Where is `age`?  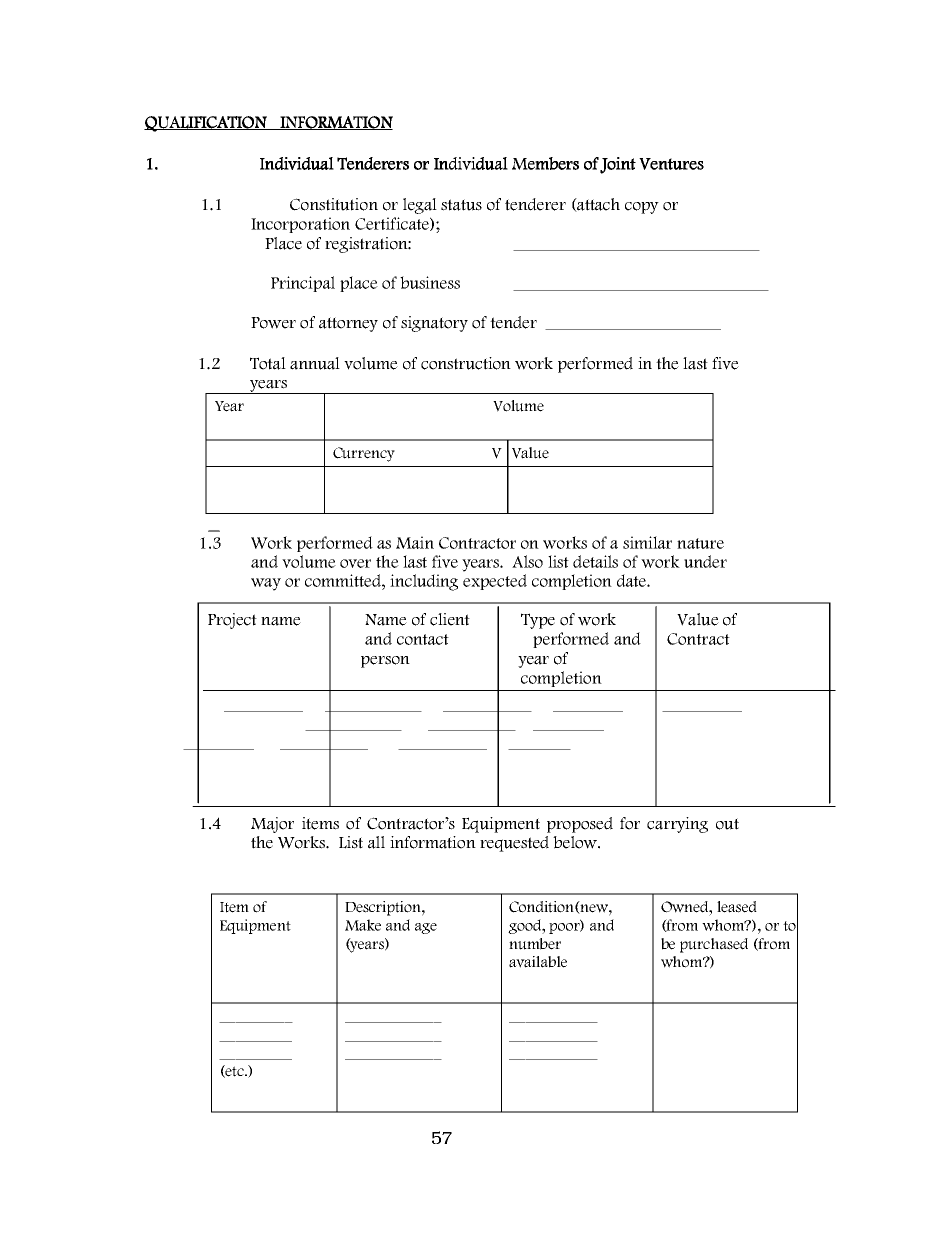 age is located at coordinates (426, 928).
